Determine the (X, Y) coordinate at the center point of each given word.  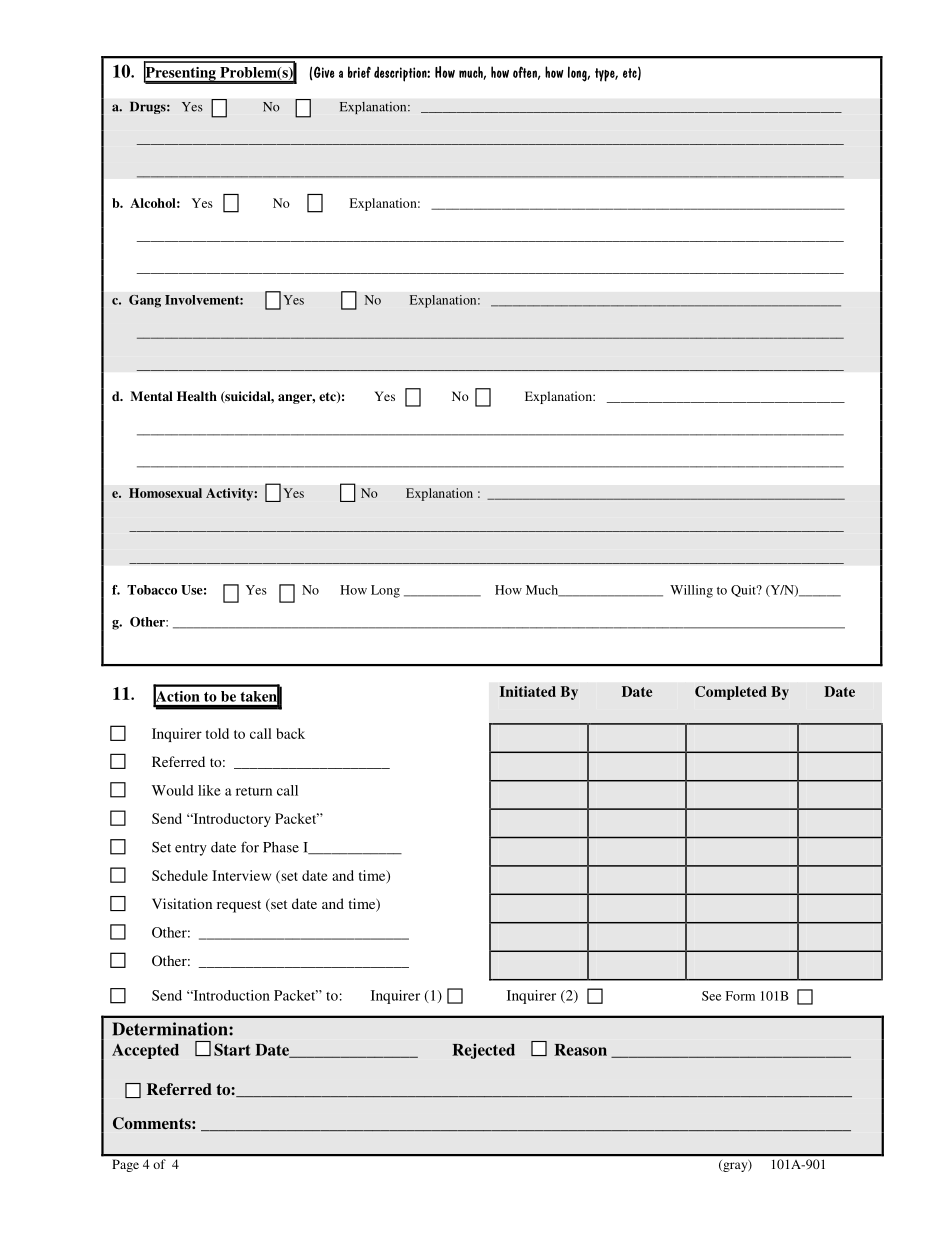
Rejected (483, 1051)
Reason (580, 1050)
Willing (691, 591)
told (217, 733)
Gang (145, 301)
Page (126, 1166)
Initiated (528, 691)
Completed (731, 693)
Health (197, 396)
